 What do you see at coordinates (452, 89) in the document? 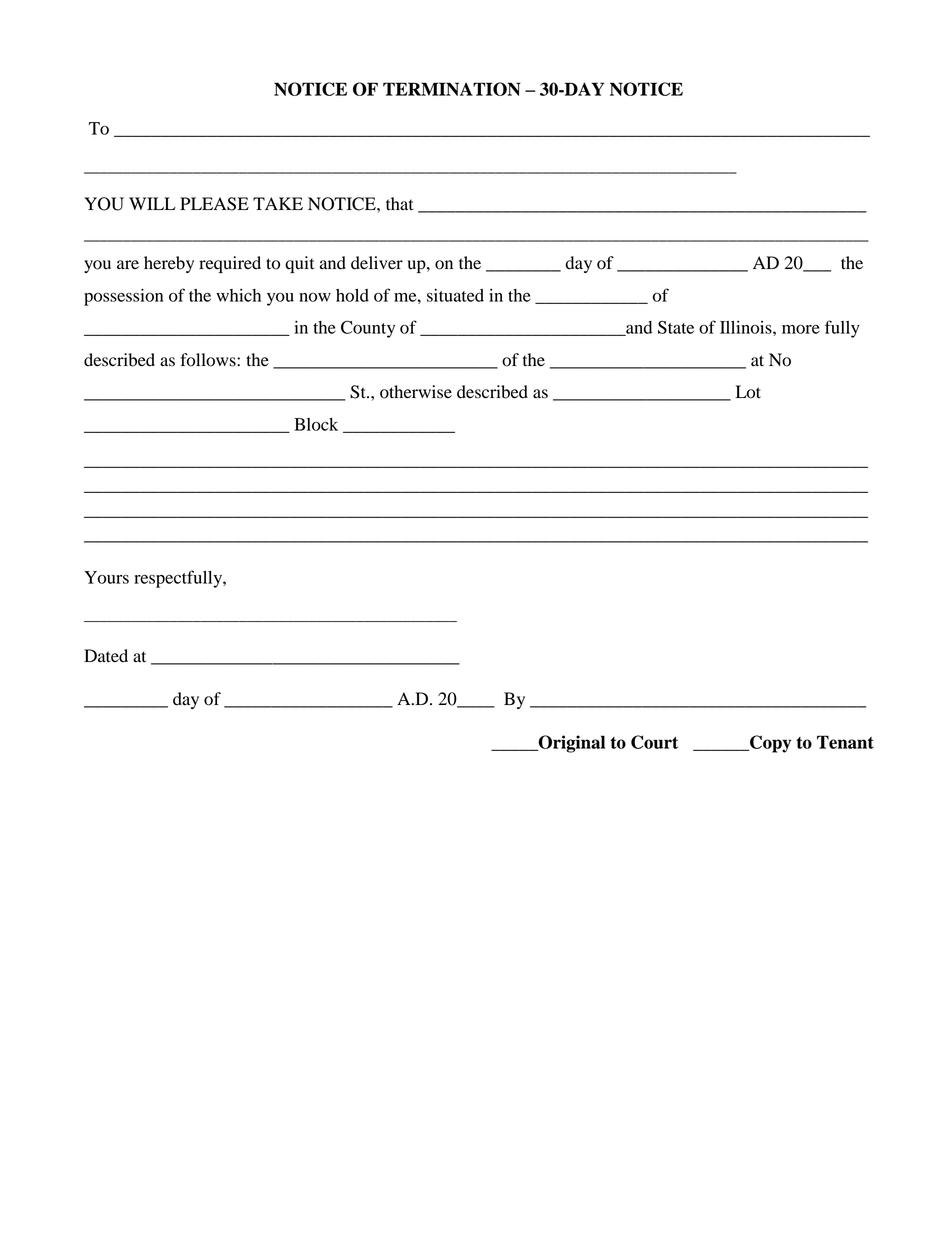
I see `TERMINATION` at bounding box center [452, 89].
